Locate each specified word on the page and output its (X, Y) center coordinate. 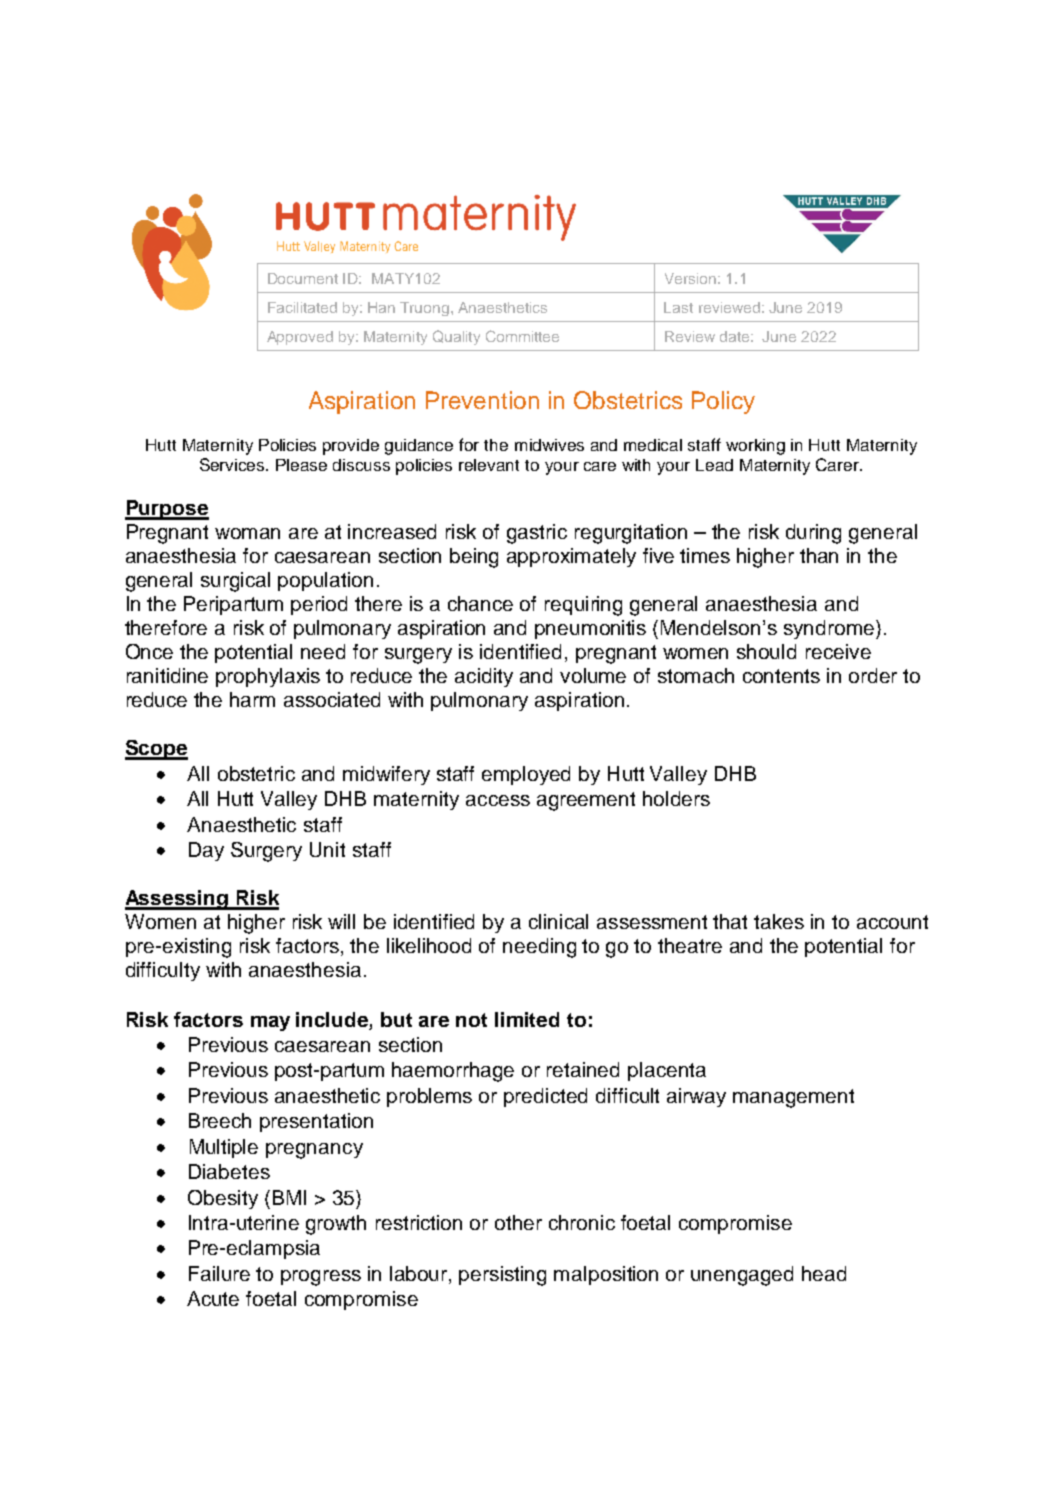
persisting (502, 1276)
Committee (522, 336)
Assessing (177, 900)
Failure (219, 1273)
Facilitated (302, 307)
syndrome (830, 629)
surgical (235, 582)
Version (690, 278)
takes (779, 921)
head (824, 1273)
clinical (558, 921)
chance (480, 603)
